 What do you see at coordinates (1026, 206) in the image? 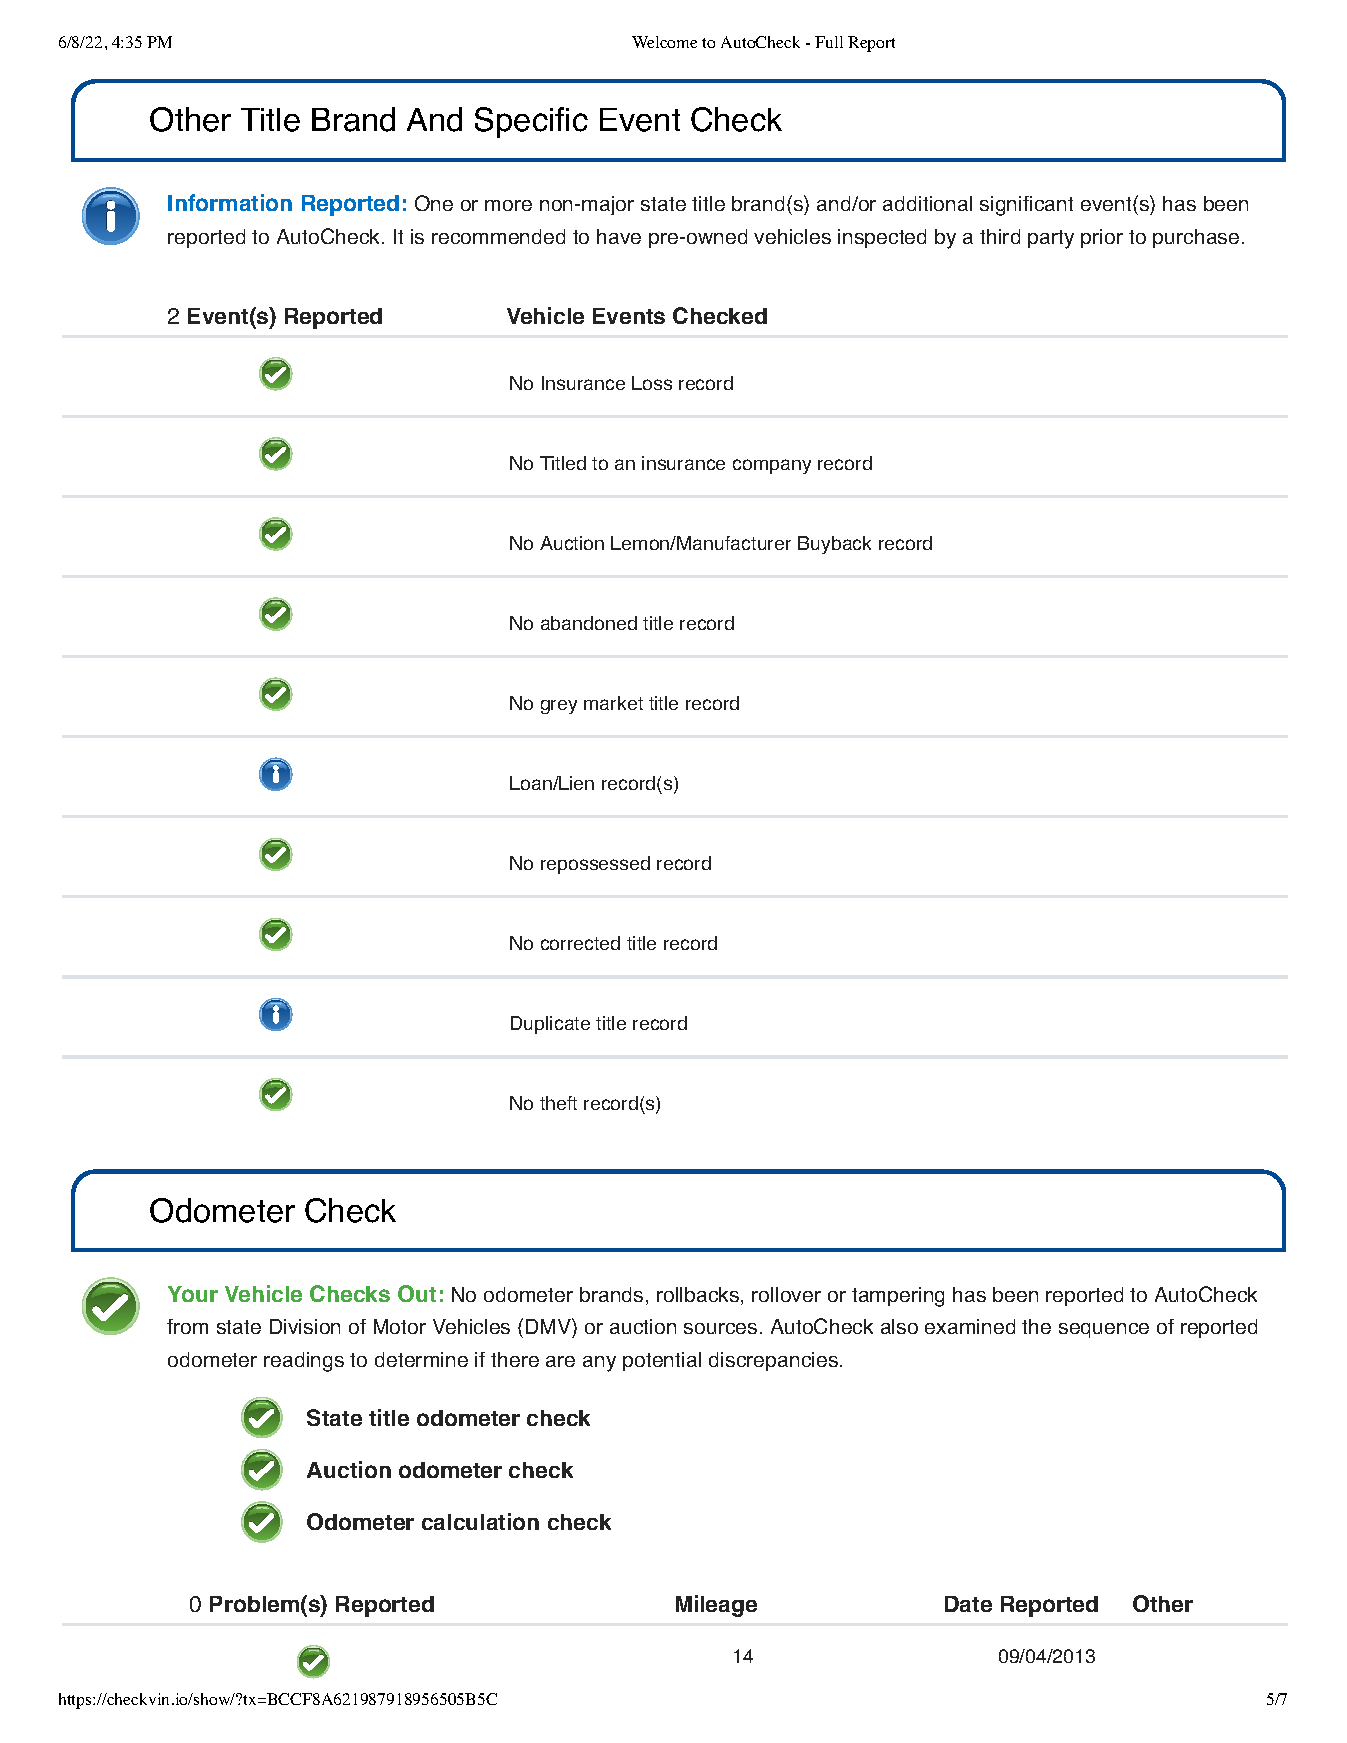
I see `significant` at bounding box center [1026, 206].
